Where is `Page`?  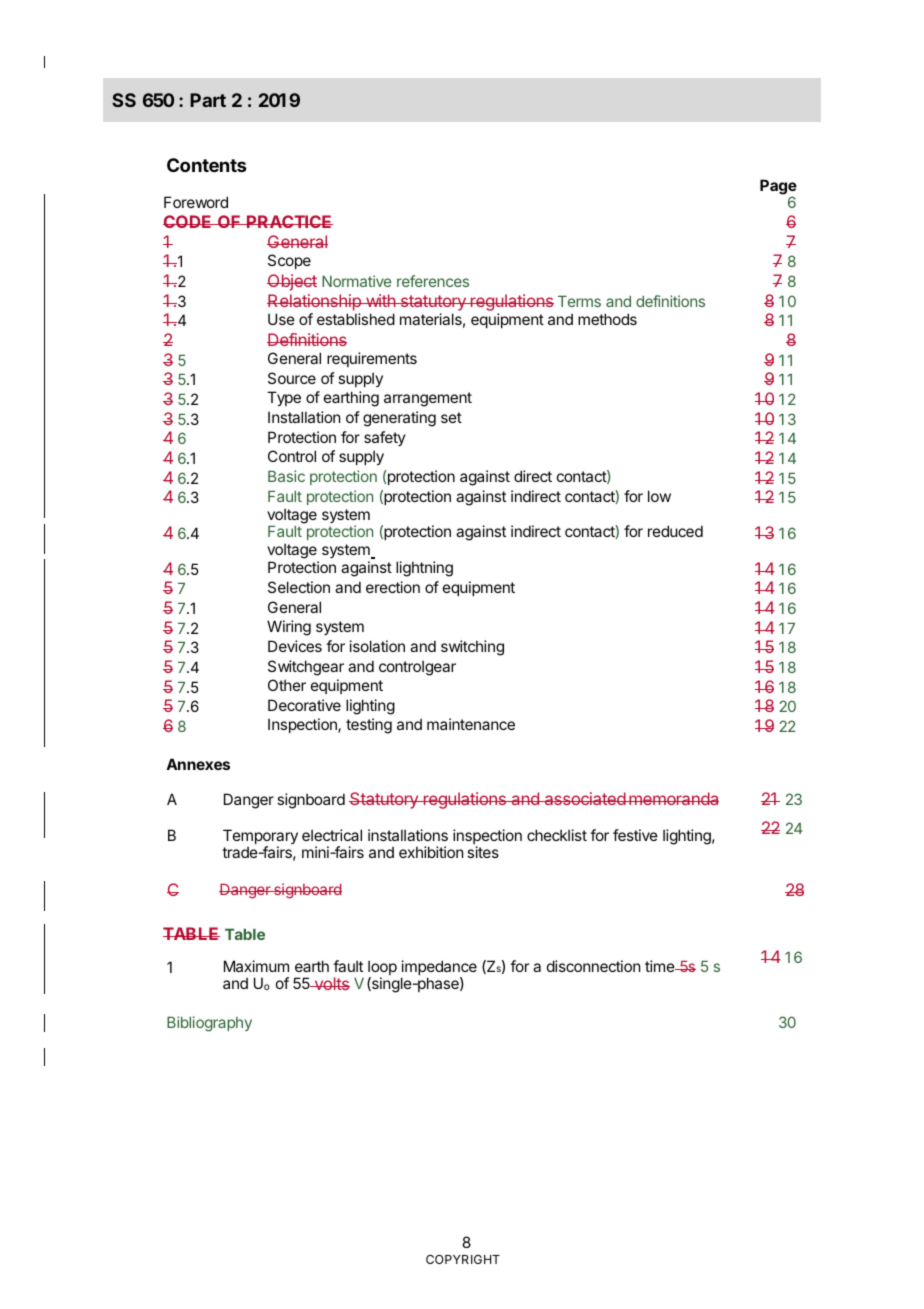 Page is located at coordinates (778, 188).
